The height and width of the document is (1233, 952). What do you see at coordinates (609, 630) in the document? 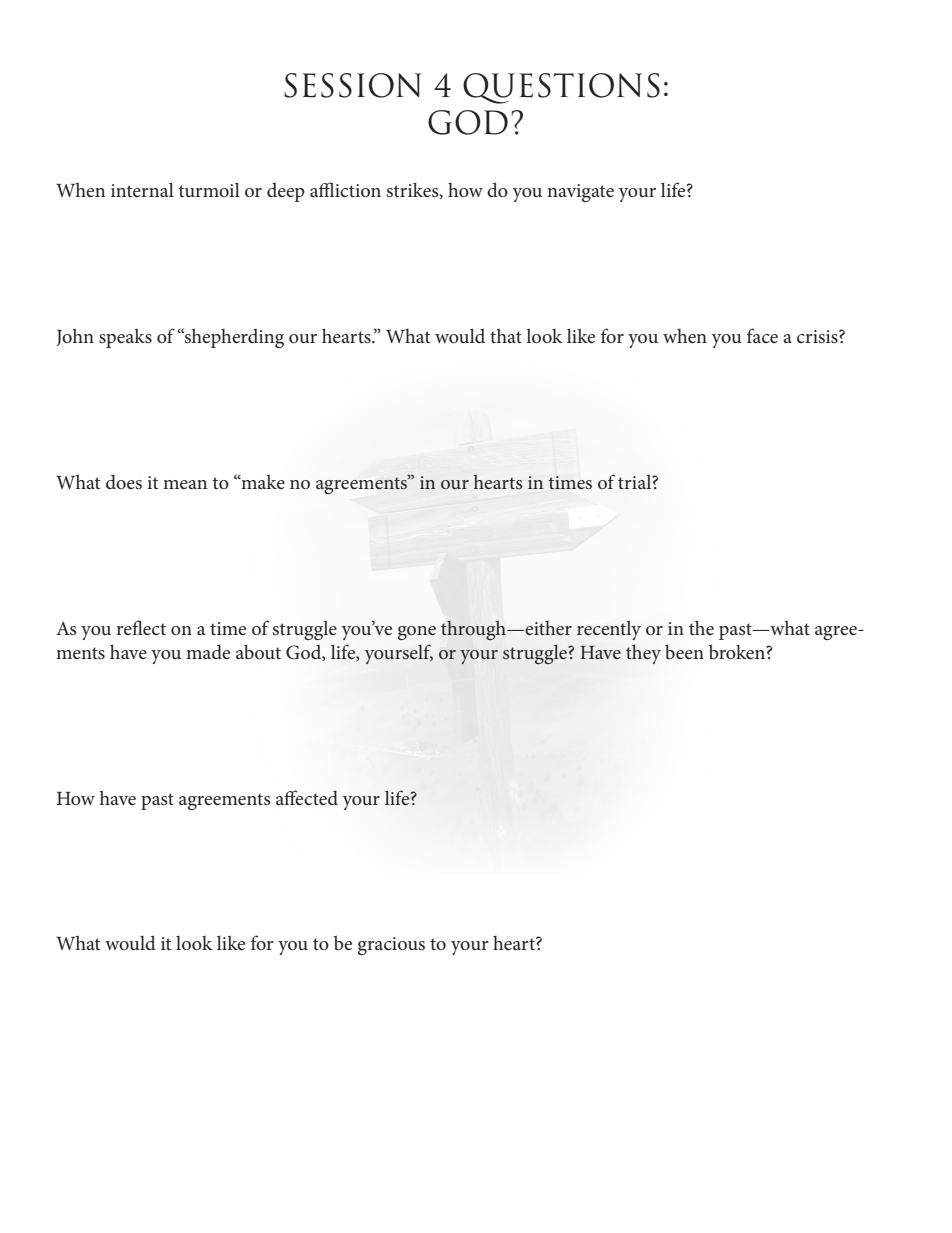
I see `recently` at bounding box center [609, 630].
